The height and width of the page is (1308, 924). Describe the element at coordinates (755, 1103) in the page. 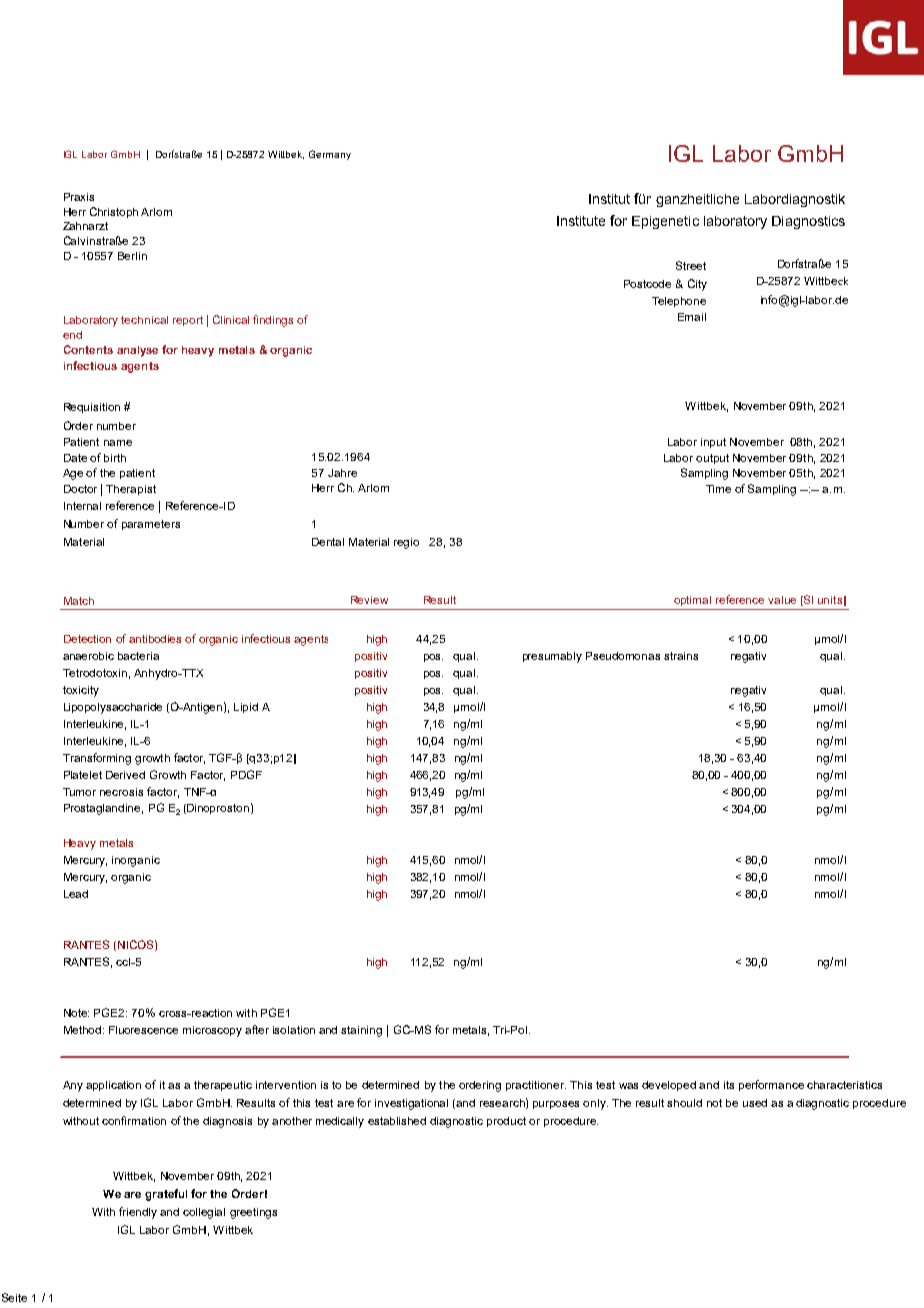

I see `used` at that location.
